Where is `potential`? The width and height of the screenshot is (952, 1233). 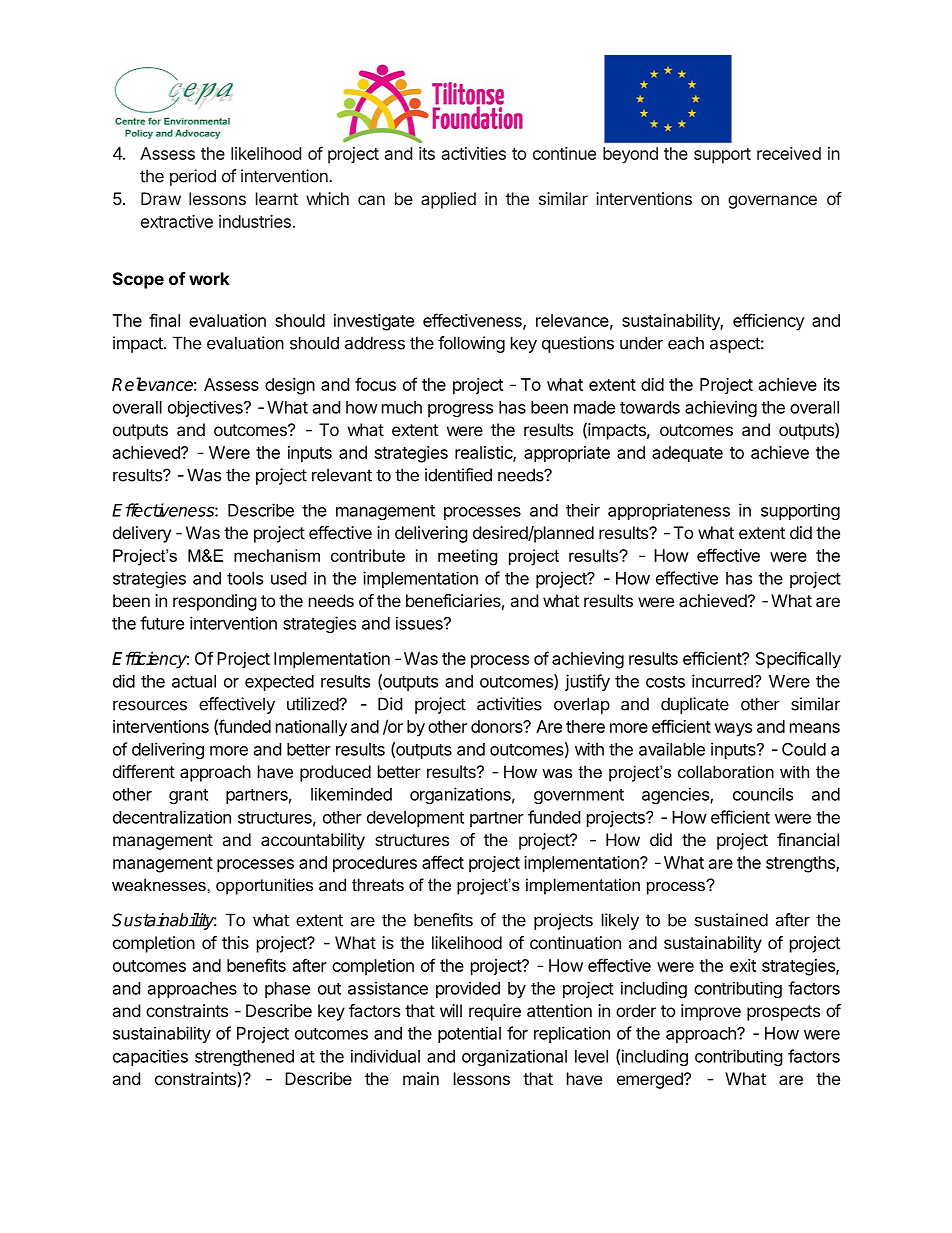 potential is located at coordinates (469, 1034).
